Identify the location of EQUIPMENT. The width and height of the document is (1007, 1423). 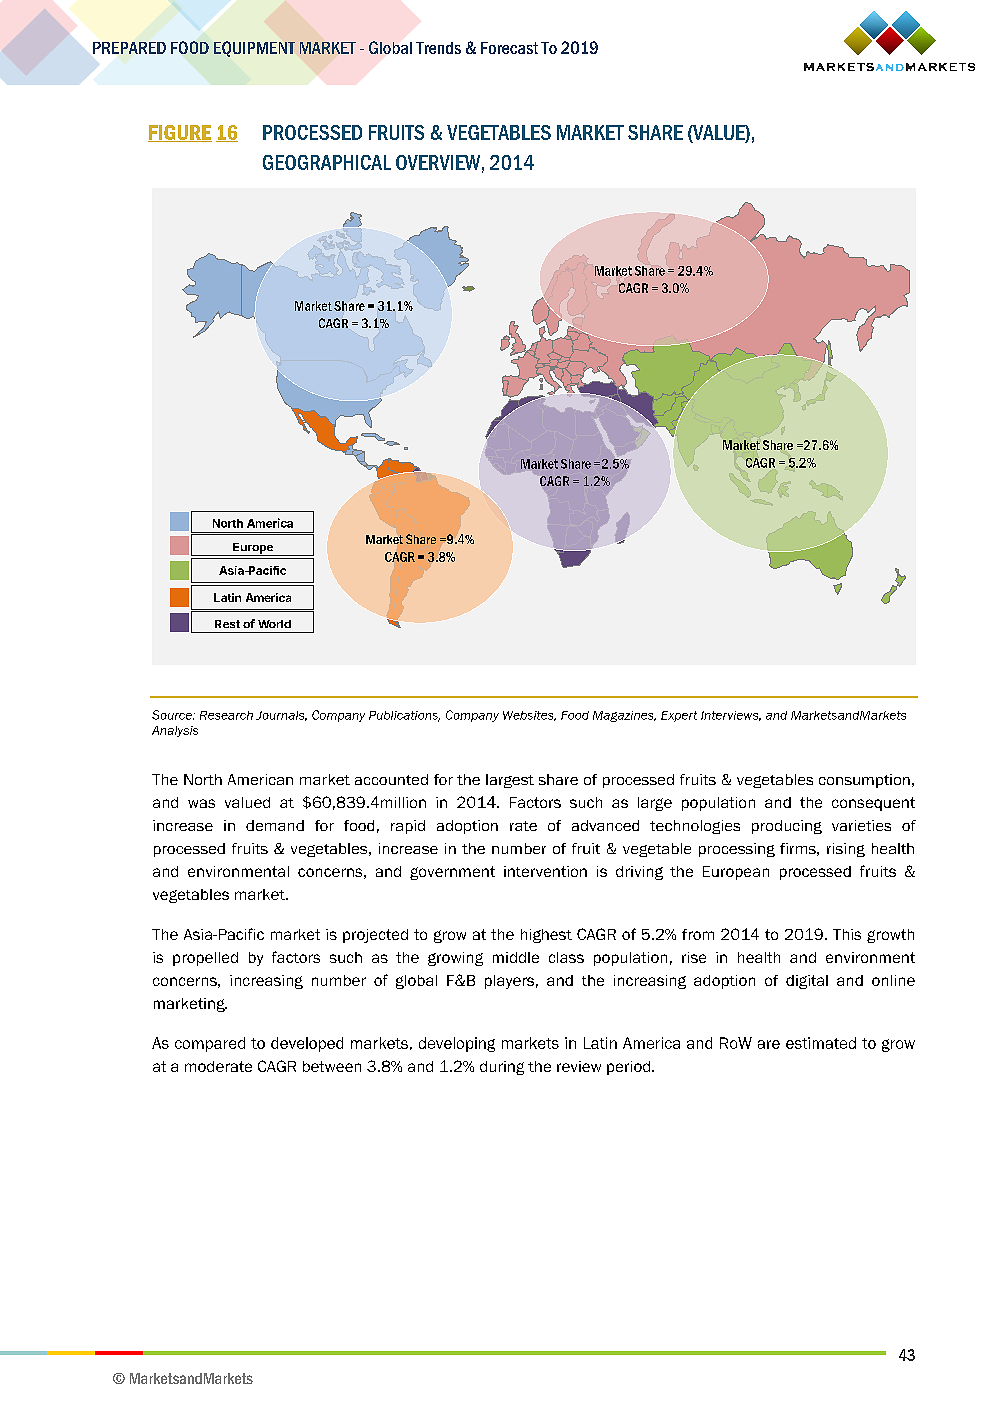
(254, 49).
